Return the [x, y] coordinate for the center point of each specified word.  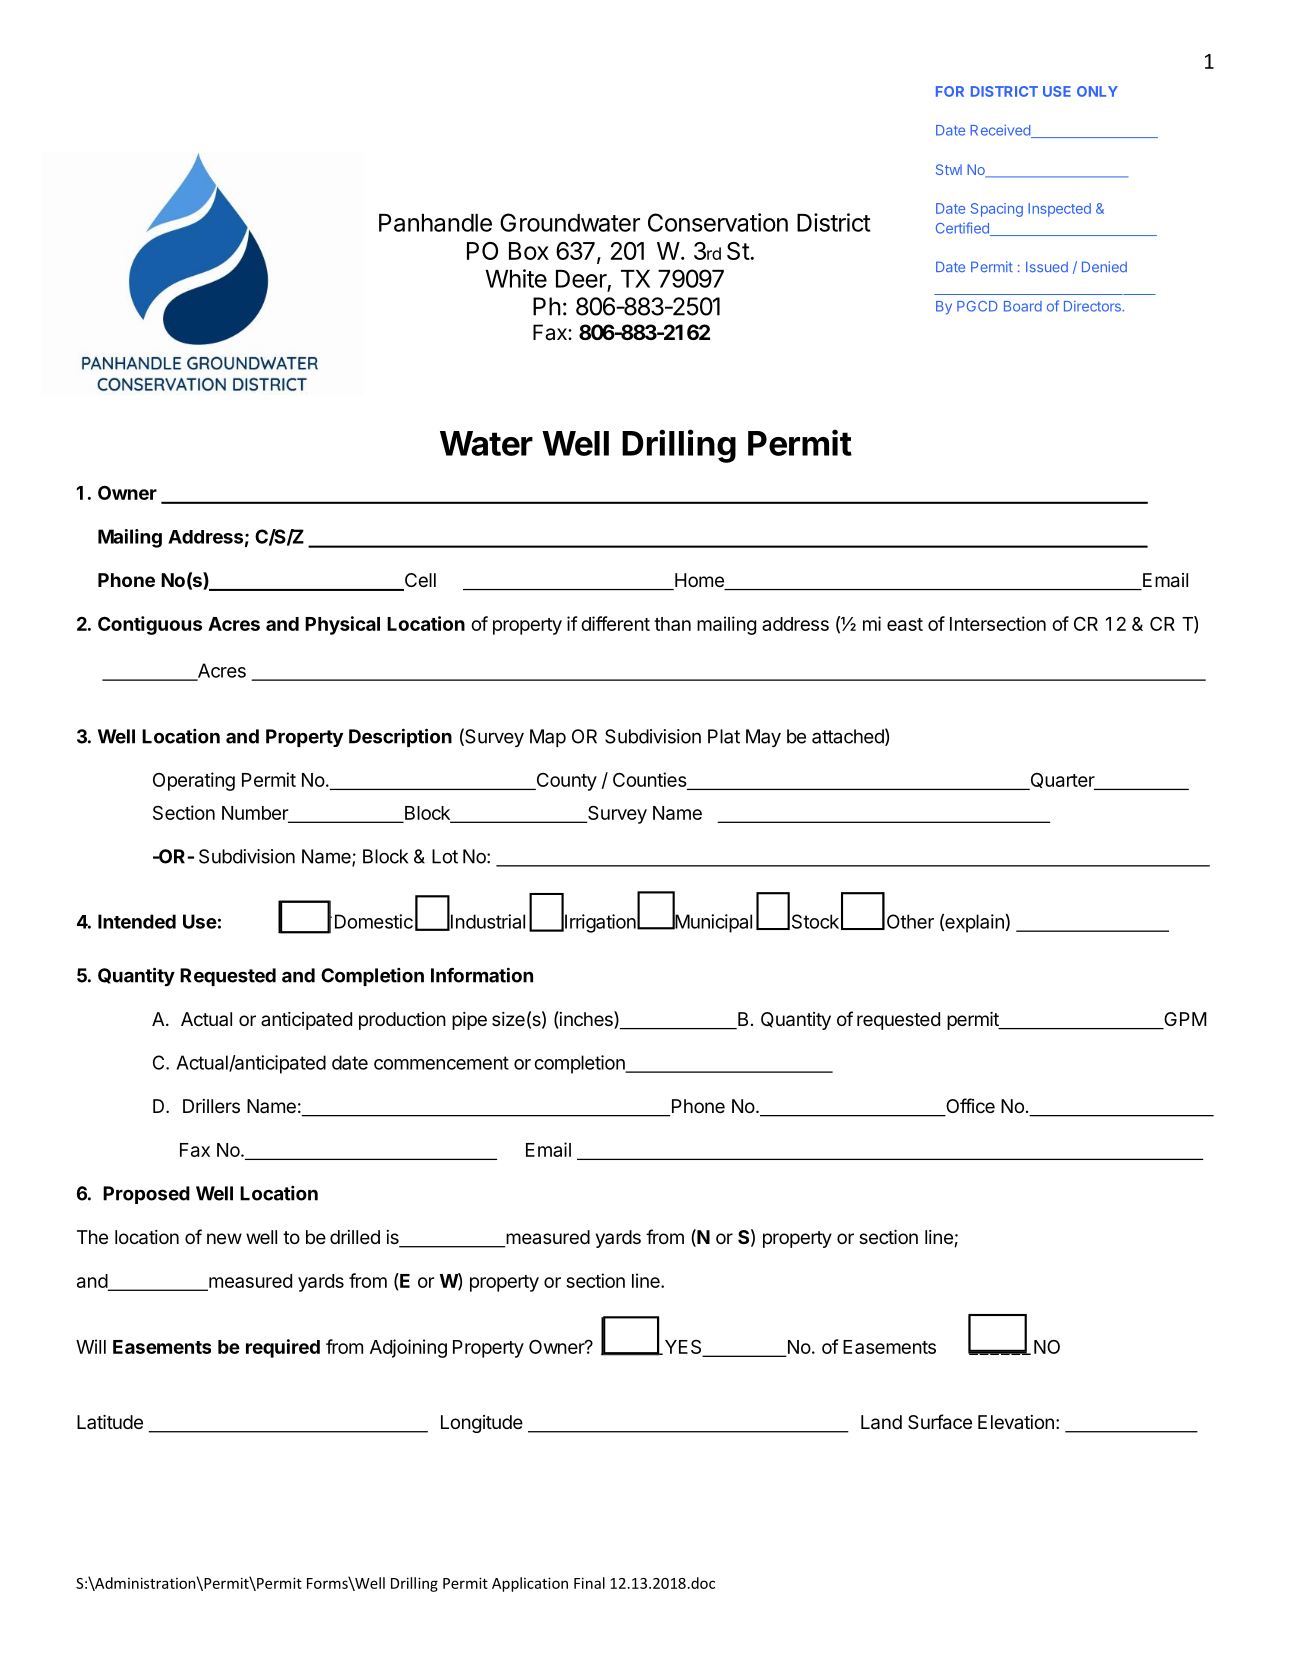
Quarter [1062, 781]
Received [1001, 131]
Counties [650, 781]
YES [683, 1347]
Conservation [718, 222]
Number [256, 814]
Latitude [110, 1422]
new [224, 1238]
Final [589, 1583]
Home [699, 581]
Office [969, 1107]
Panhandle [435, 223]
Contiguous [150, 625]
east [905, 624]
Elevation [1016, 1422]
